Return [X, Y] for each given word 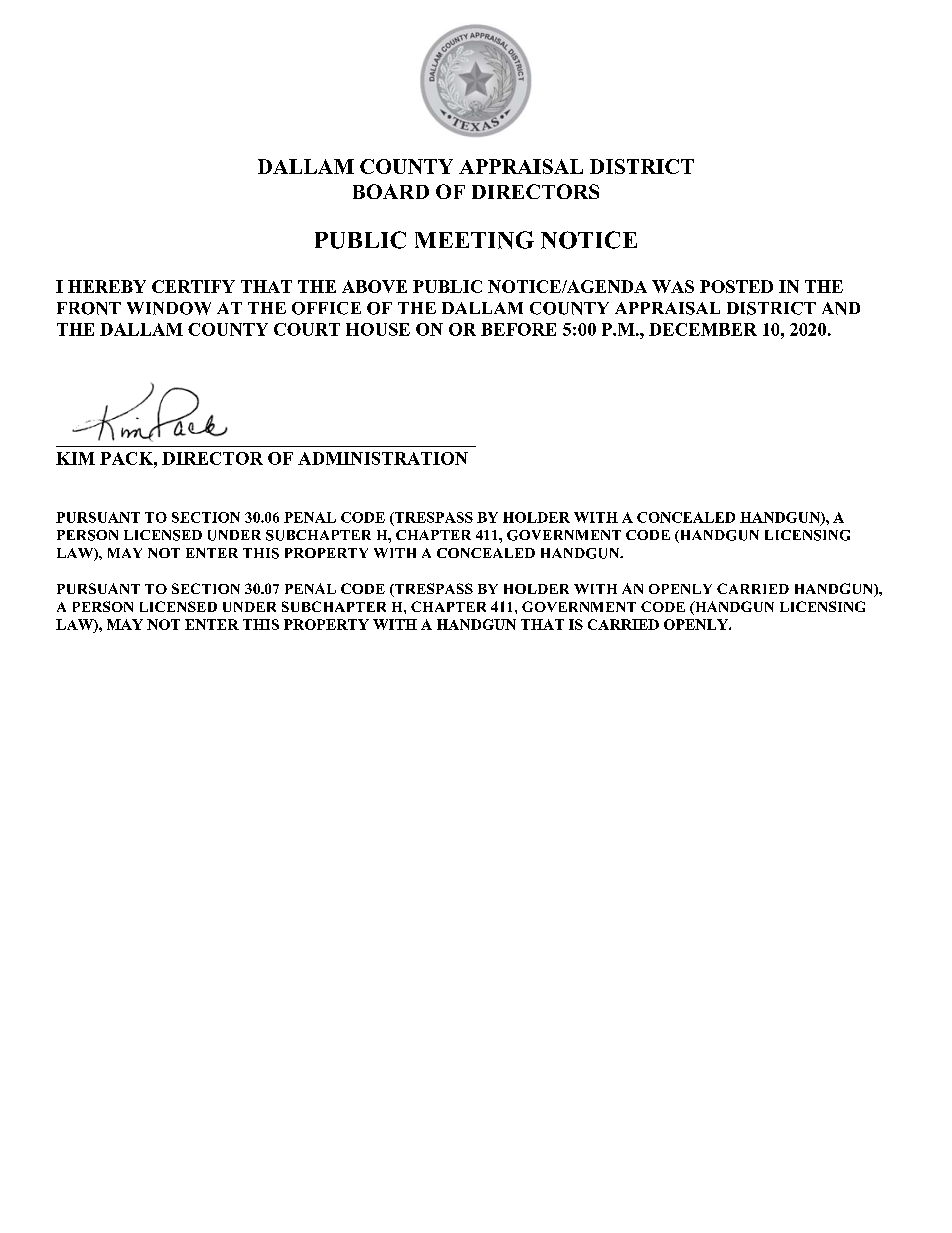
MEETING [474, 240]
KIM [75, 458]
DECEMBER [703, 329]
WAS [673, 286]
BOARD [391, 191]
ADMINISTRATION [383, 458]
